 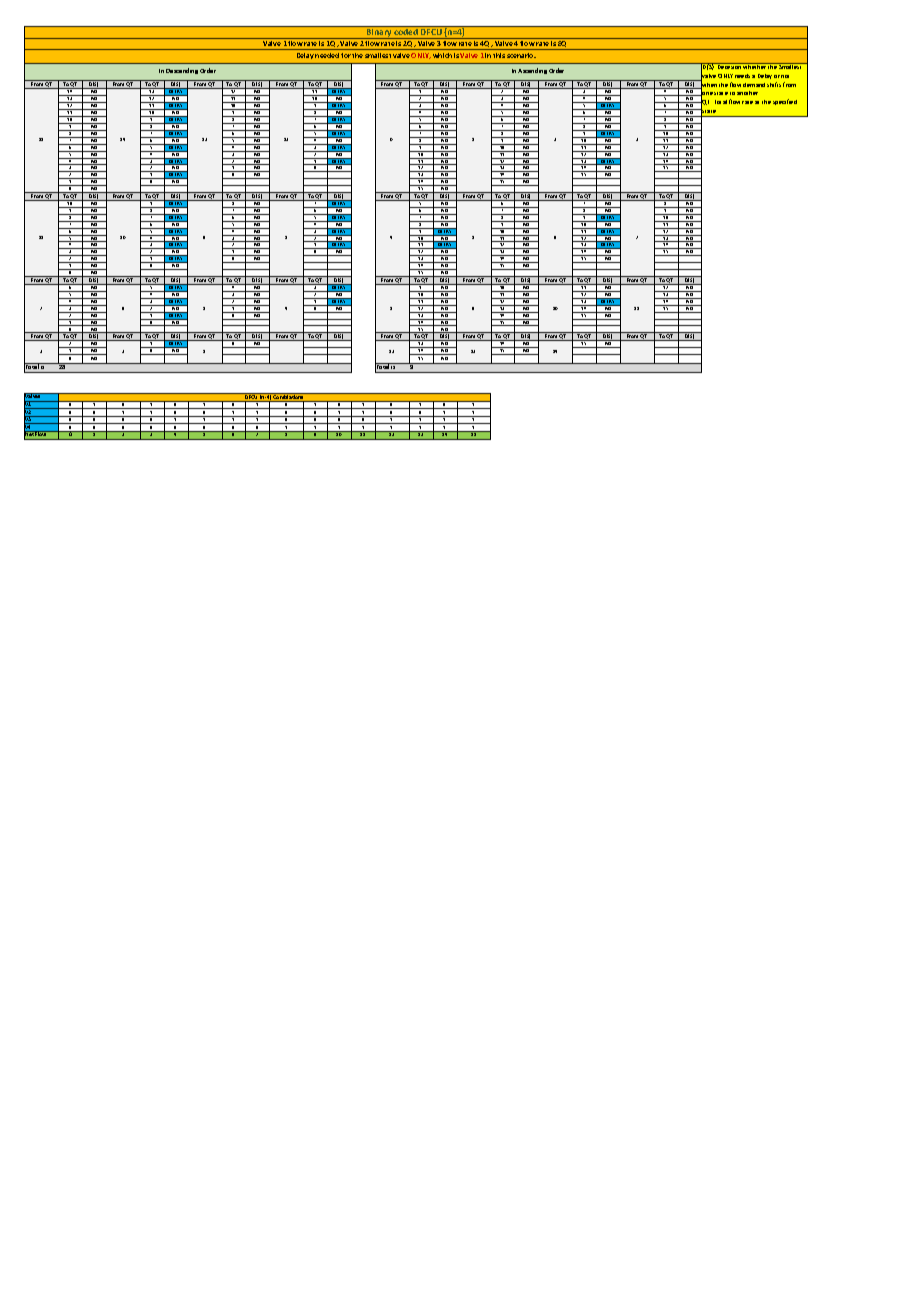 What do you see at coordinates (182, 71) in the screenshot?
I see `Descending` at bounding box center [182, 71].
